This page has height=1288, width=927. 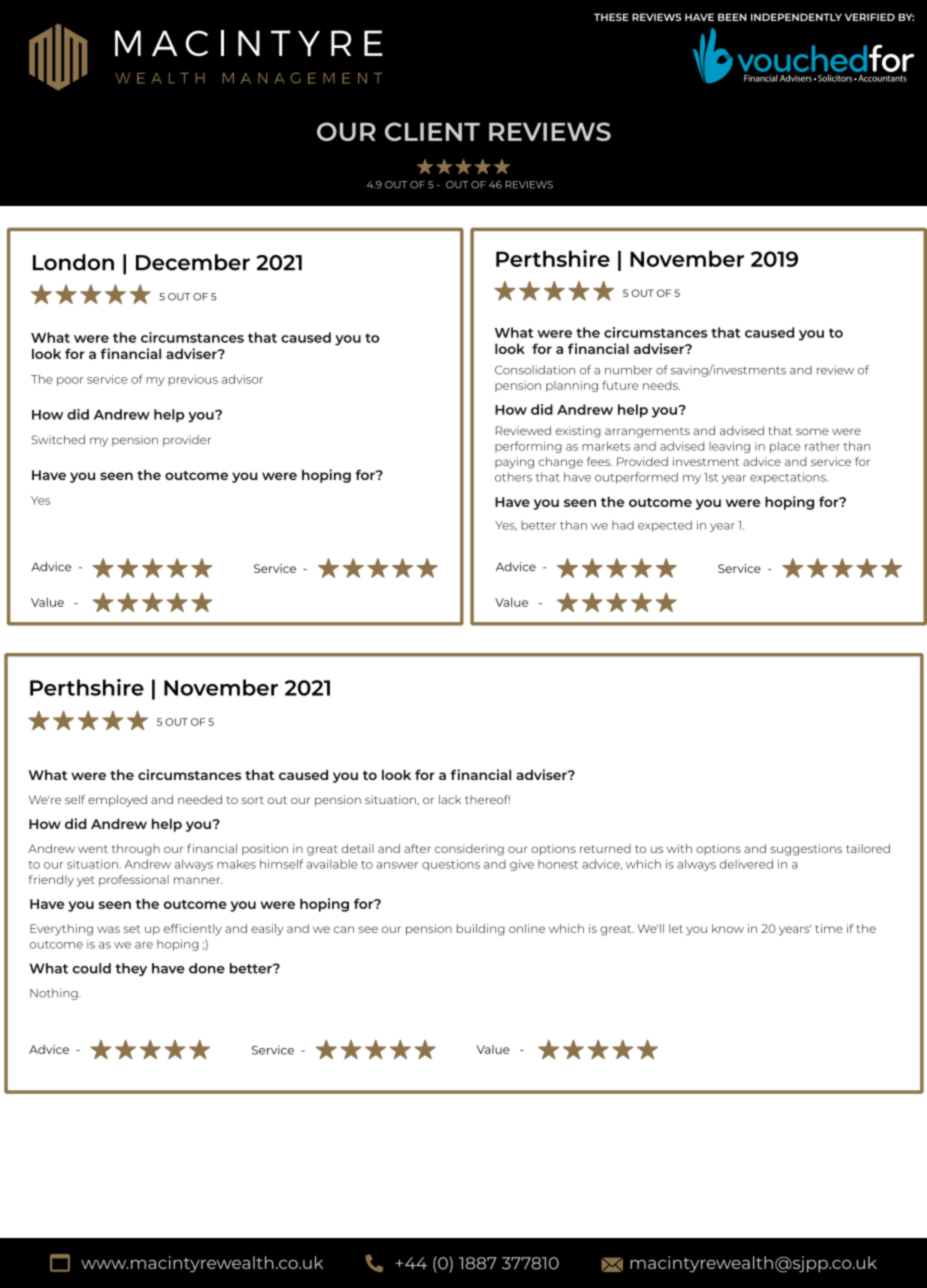 What do you see at coordinates (432, 131) in the page?
I see `CLIENT` at bounding box center [432, 131].
